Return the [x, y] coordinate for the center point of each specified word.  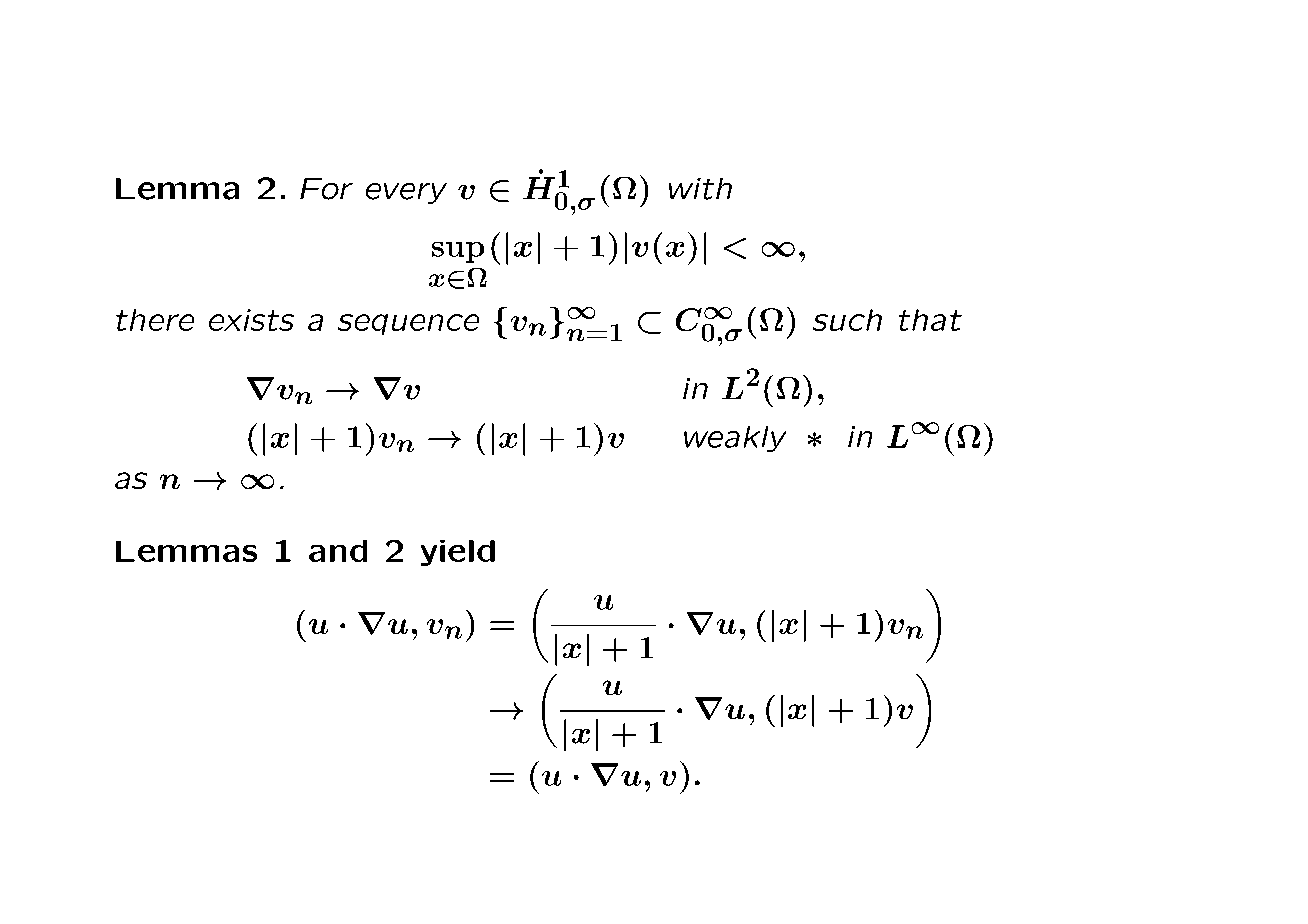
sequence [408, 324]
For [326, 189]
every [406, 193]
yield [458, 553]
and [338, 551]
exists [251, 320]
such [847, 320]
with [700, 189]
